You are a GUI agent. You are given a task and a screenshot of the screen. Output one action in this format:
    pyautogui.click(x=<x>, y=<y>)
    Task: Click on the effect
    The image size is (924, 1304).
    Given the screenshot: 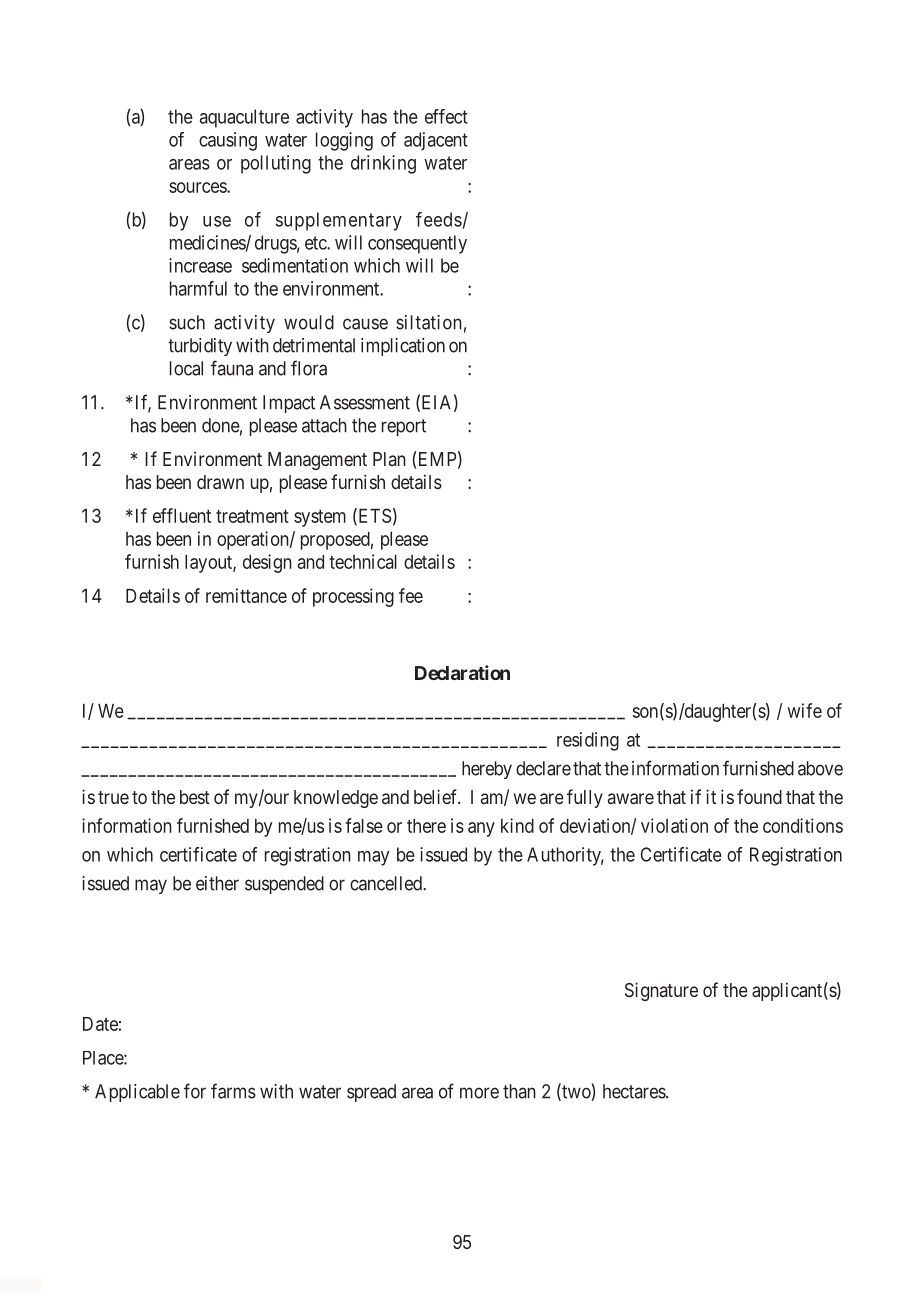 What is the action you would take?
    pyautogui.click(x=446, y=116)
